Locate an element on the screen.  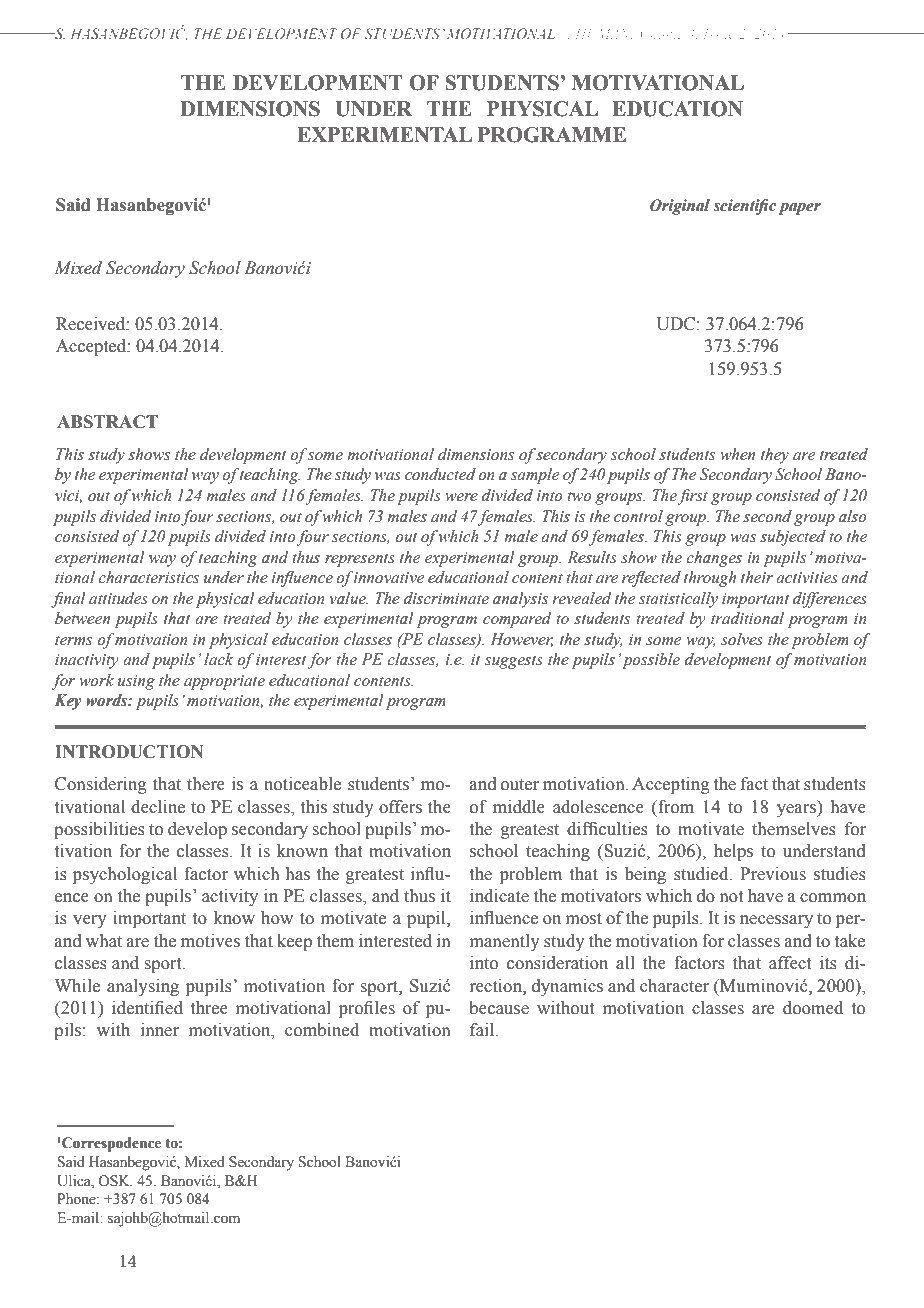
Issue is located at coordinates (719, 34).
